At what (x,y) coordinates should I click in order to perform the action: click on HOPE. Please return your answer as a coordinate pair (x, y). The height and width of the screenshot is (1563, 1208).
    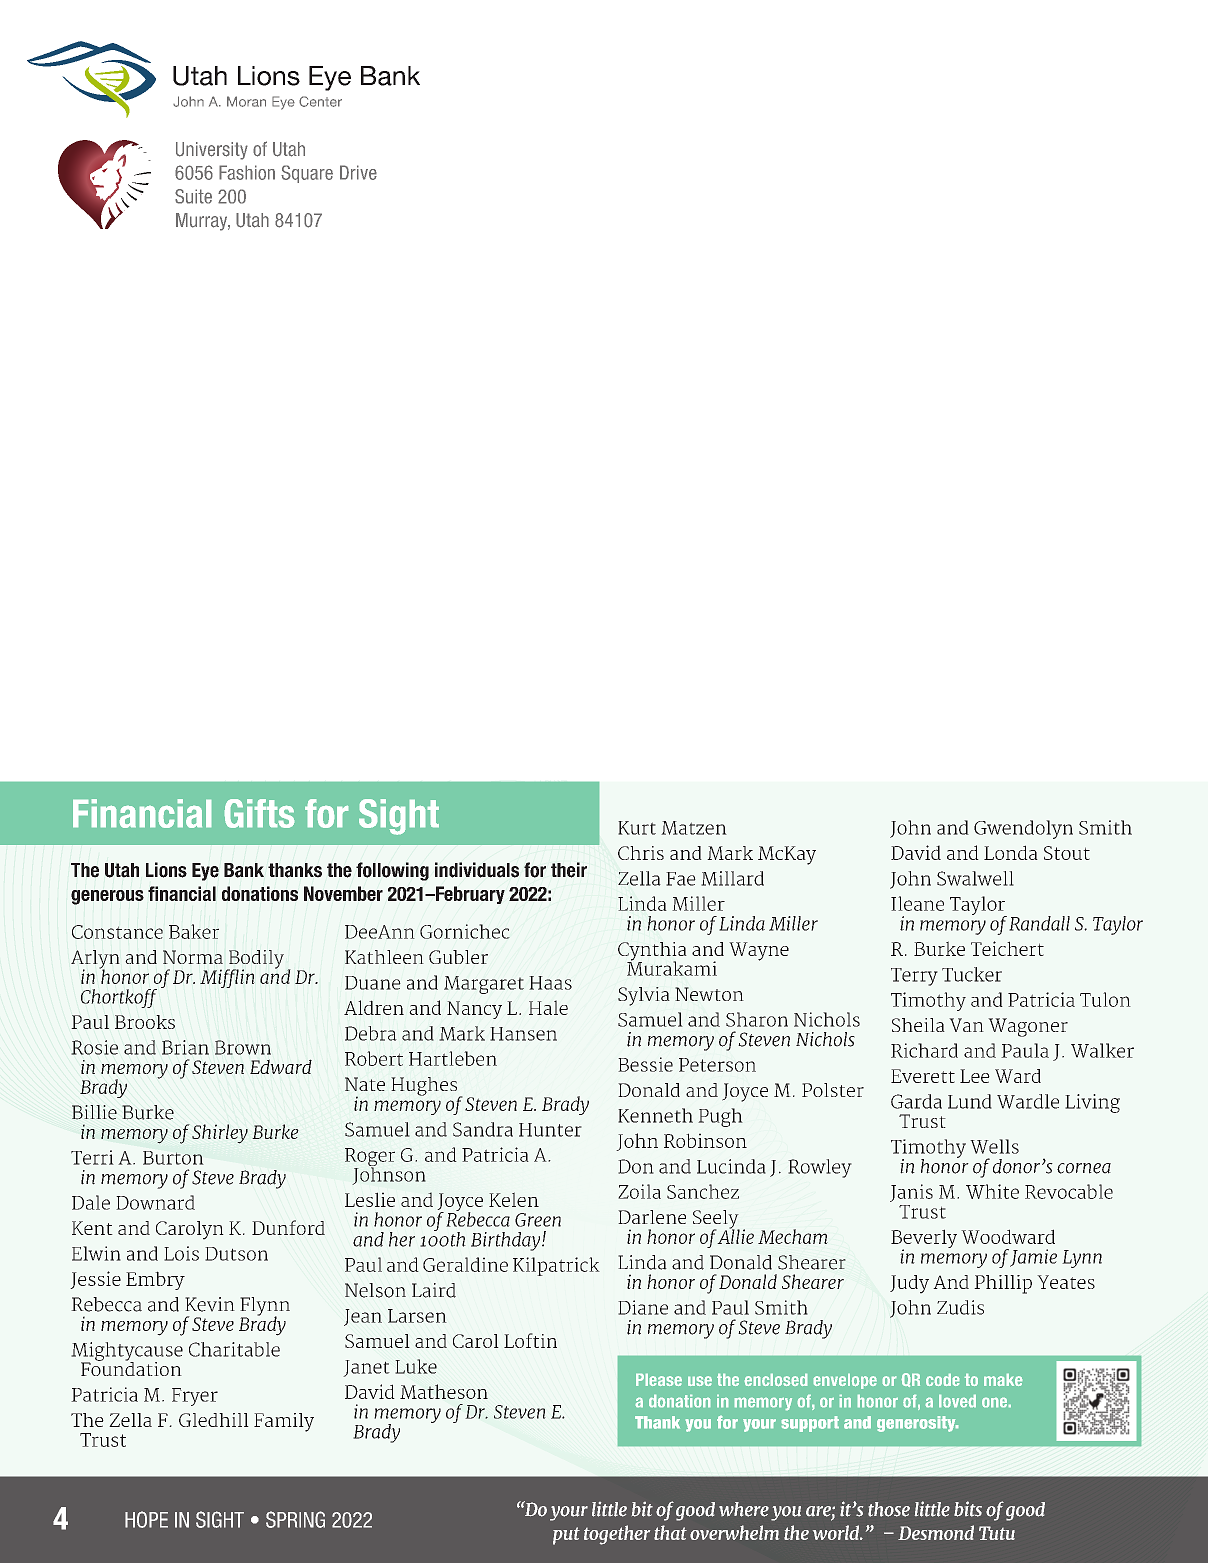
    Looking at the image, I should click on (146, 1519).
